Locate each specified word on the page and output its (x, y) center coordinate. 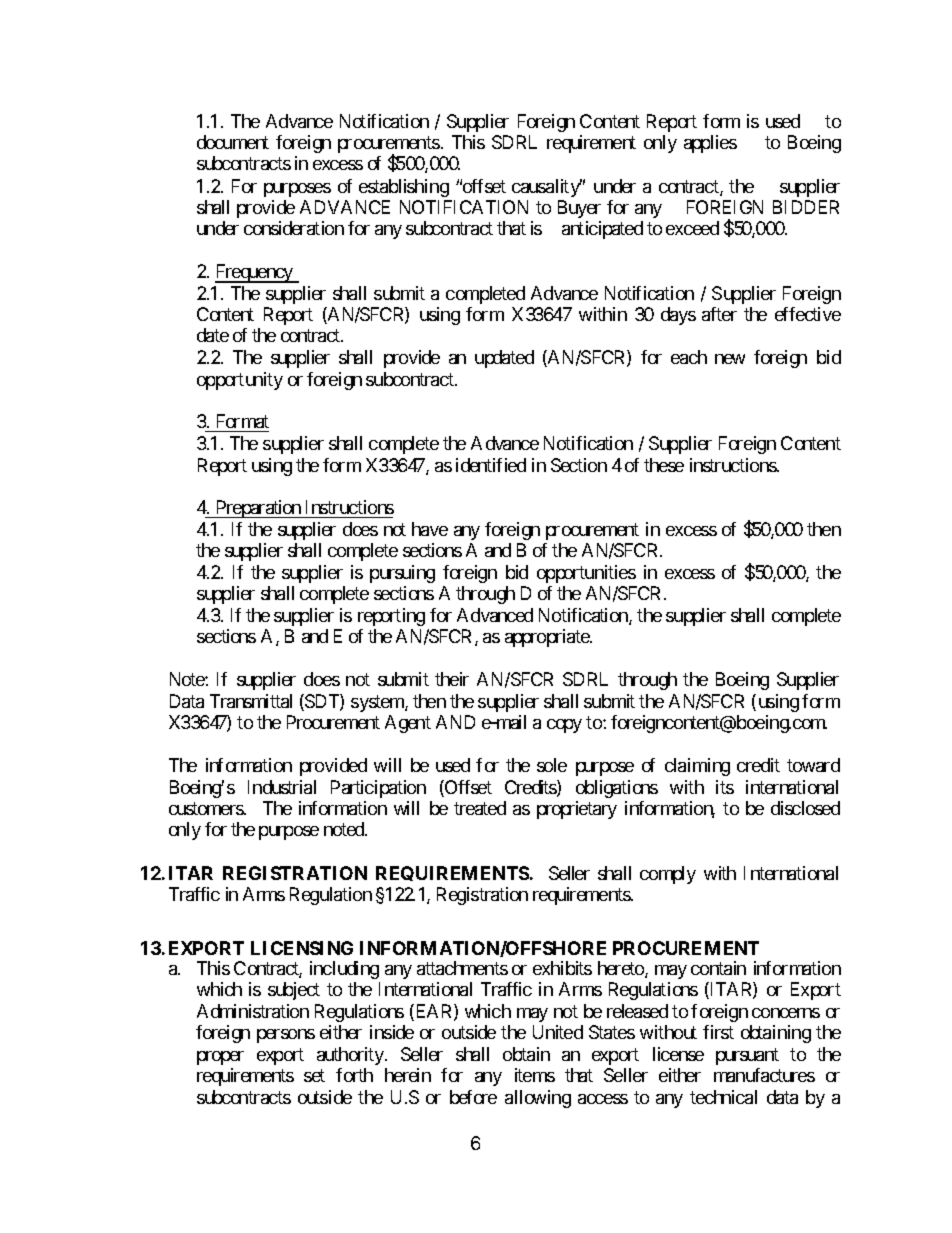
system (378, 703)
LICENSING (302, 948)
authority (351, 1056)
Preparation (258, 509)
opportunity (240, 381)
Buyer (579, 209)
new (730, 359)
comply (668, 875)
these (664, 465)
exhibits (562, 968)
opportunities (586, 574)
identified (491, 465)
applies (710, 144)
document (233, 142)
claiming (697, 767)
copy (564, 726)
